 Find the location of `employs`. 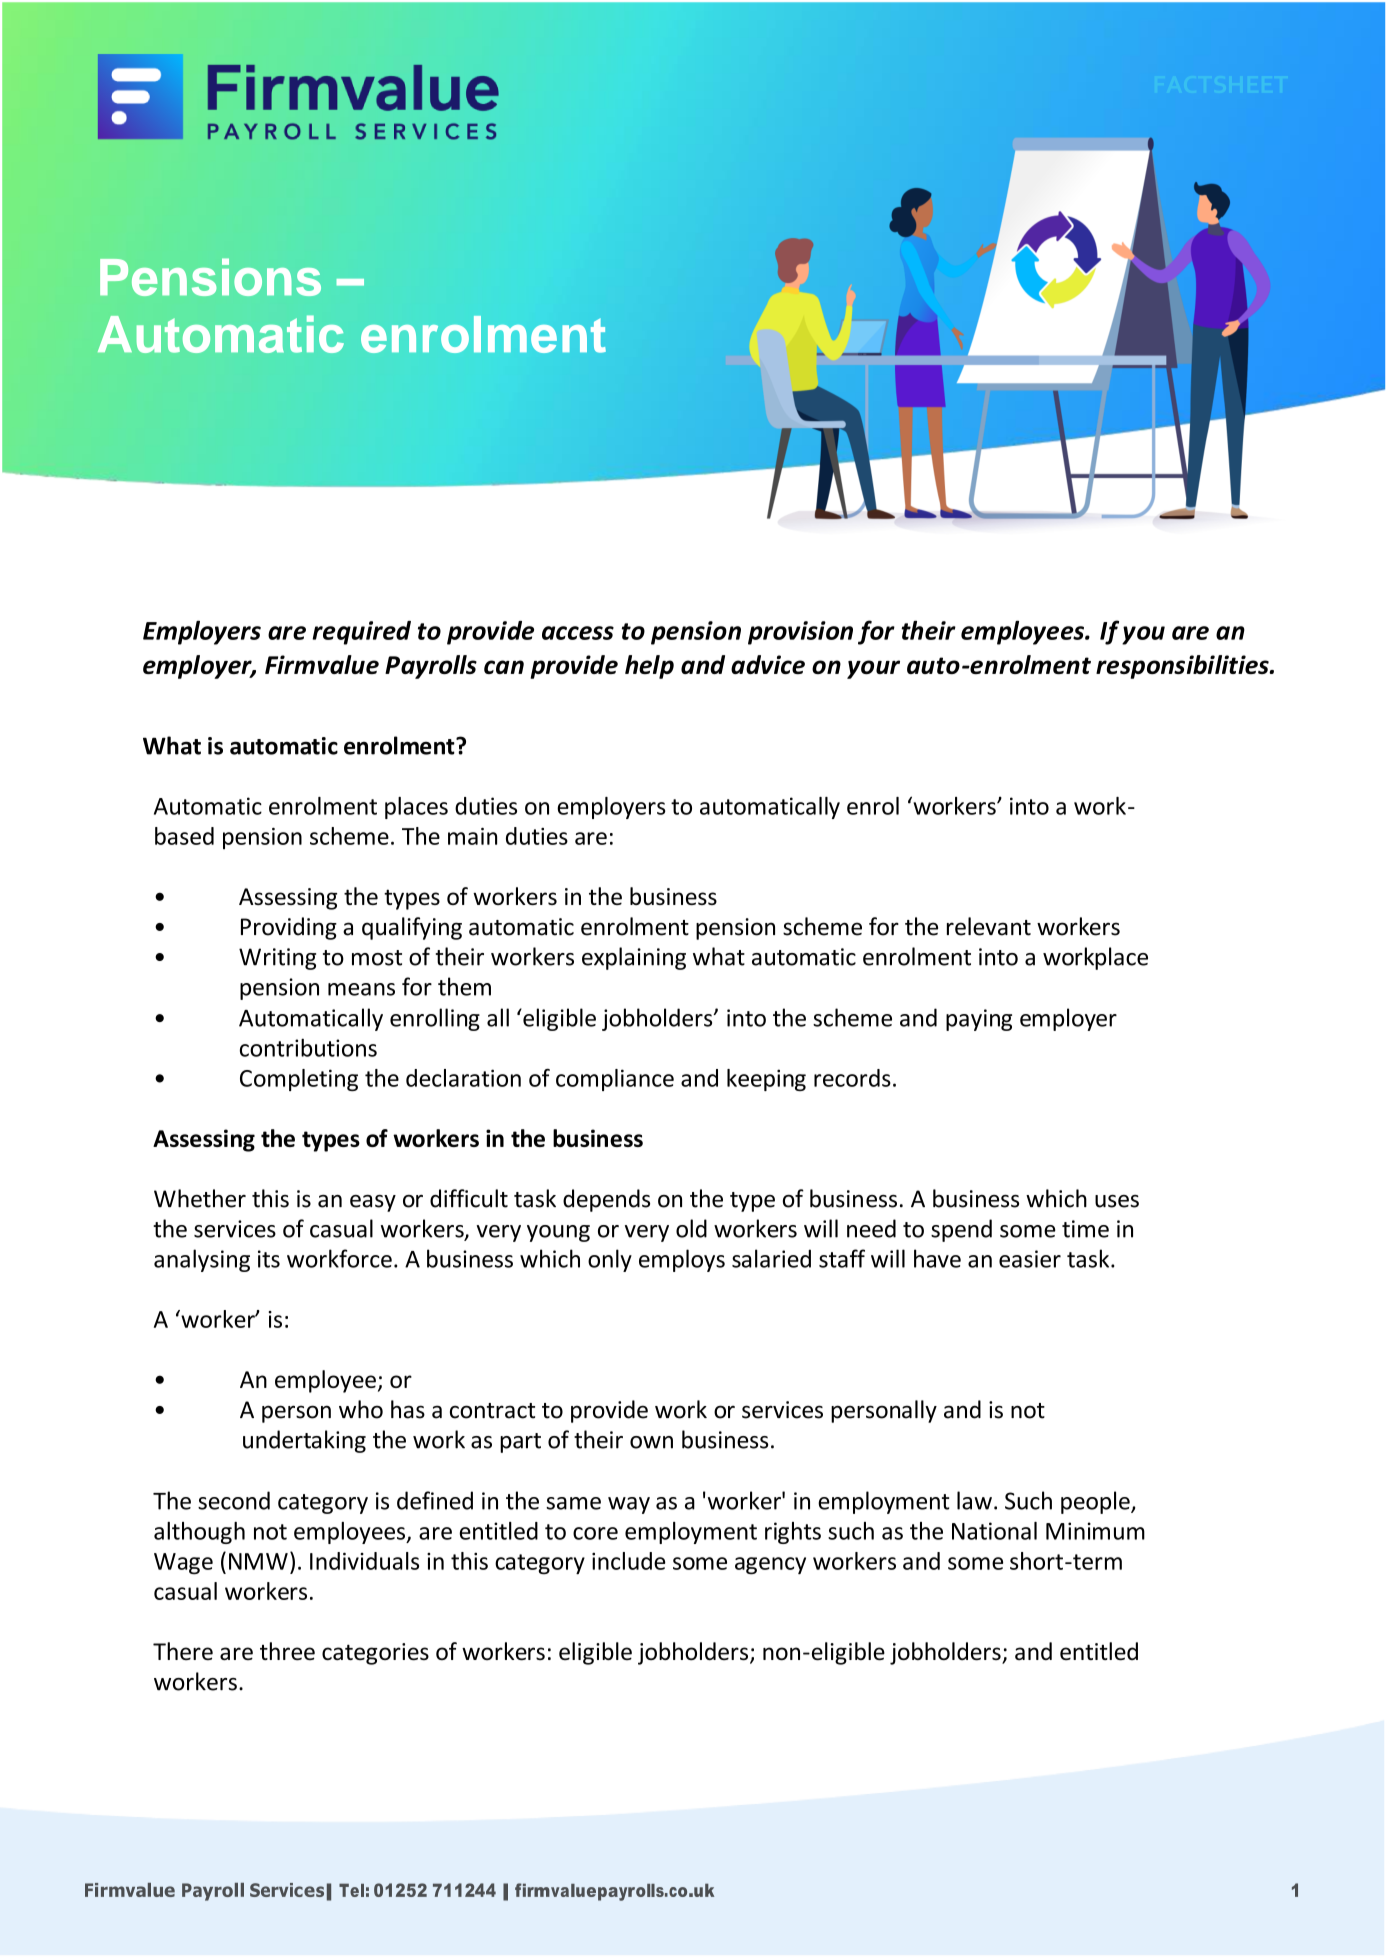

employs is located at coordinates (682, 1260).
